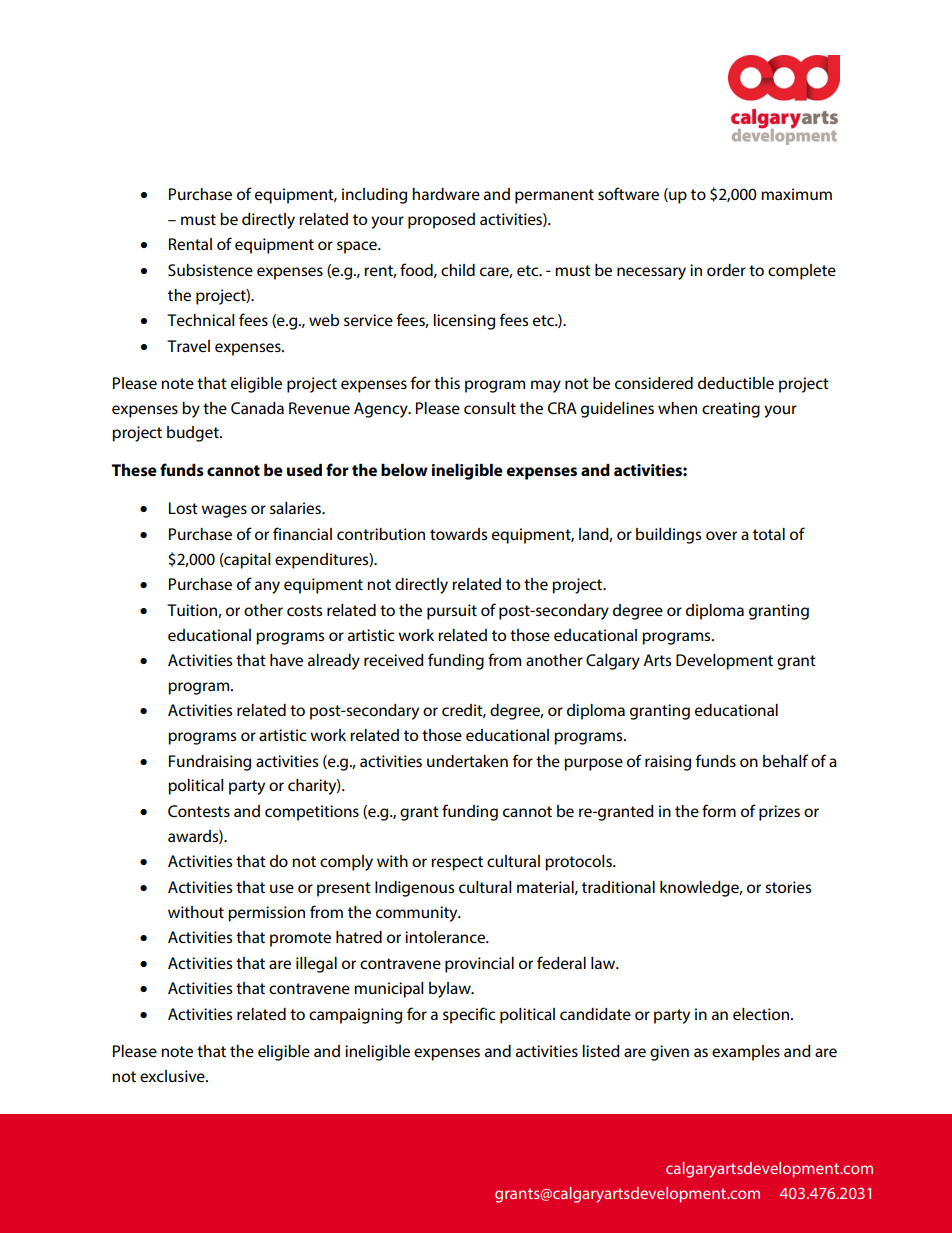 The image size is (952, 1233). What do you see at coordinates (469, 1015) in the screenshot?
I see `specific` at bounding box center [469, 1015].
